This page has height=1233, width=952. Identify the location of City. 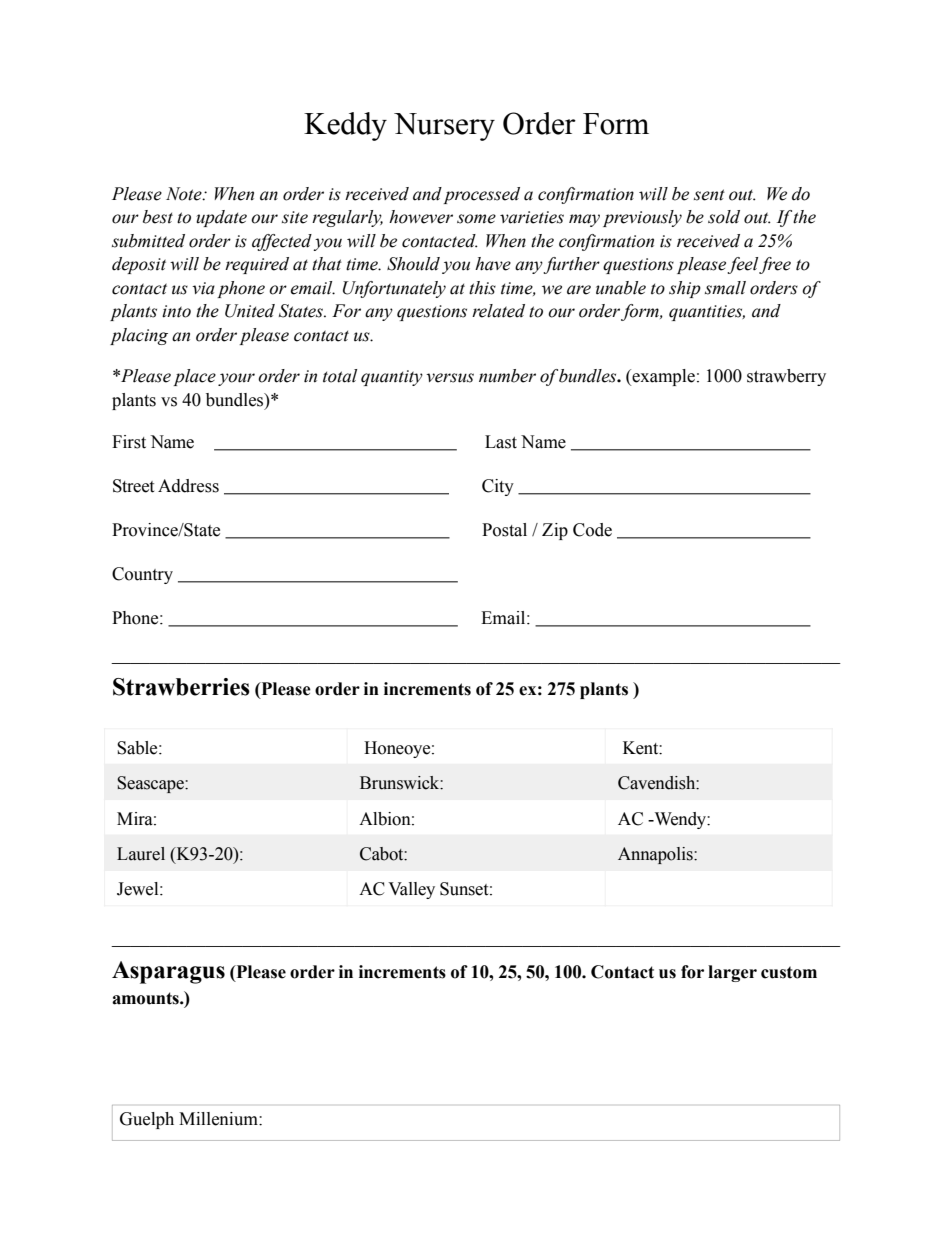
(498, 487).
